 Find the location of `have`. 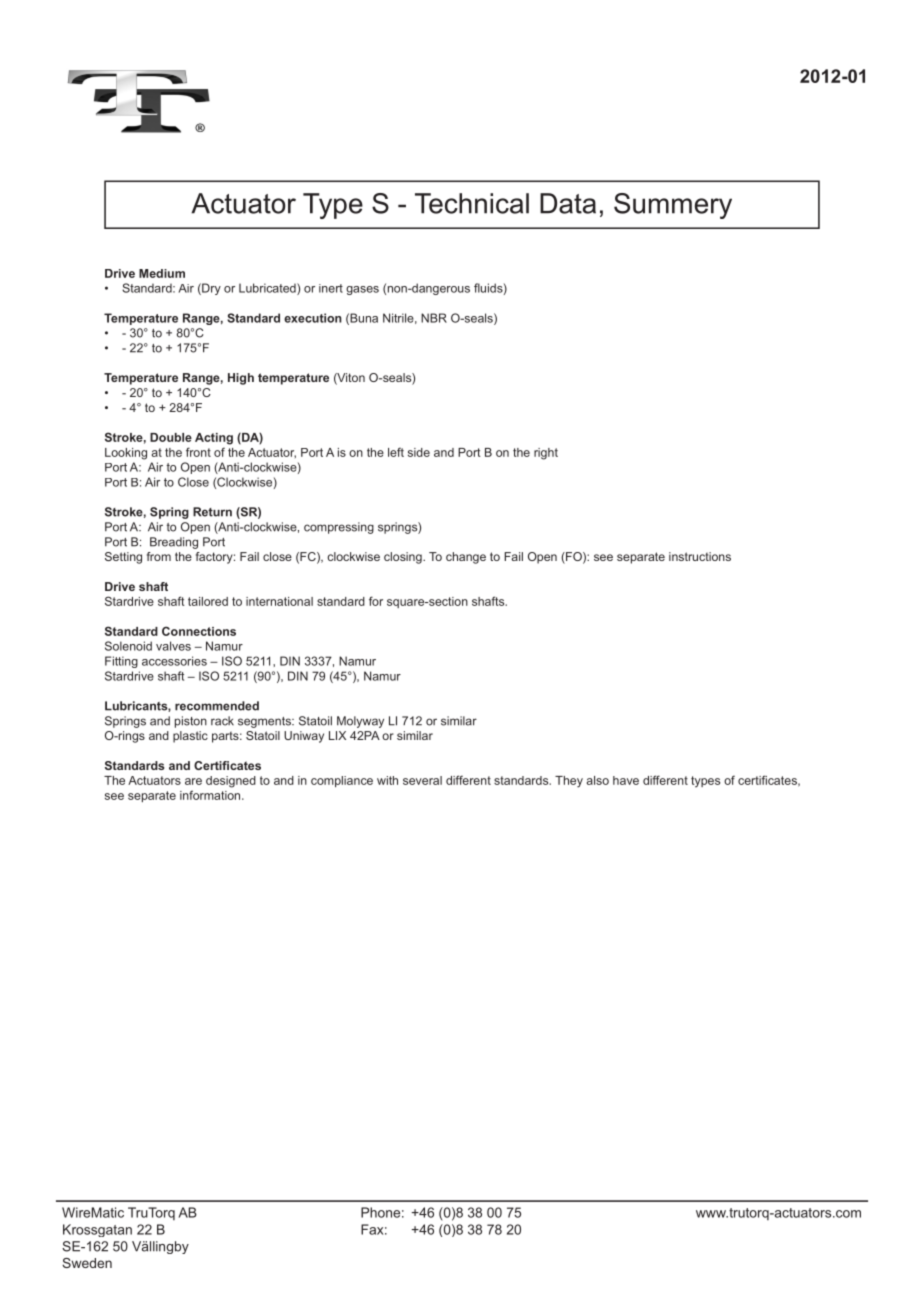

have is located at coordinates (626, 780).
